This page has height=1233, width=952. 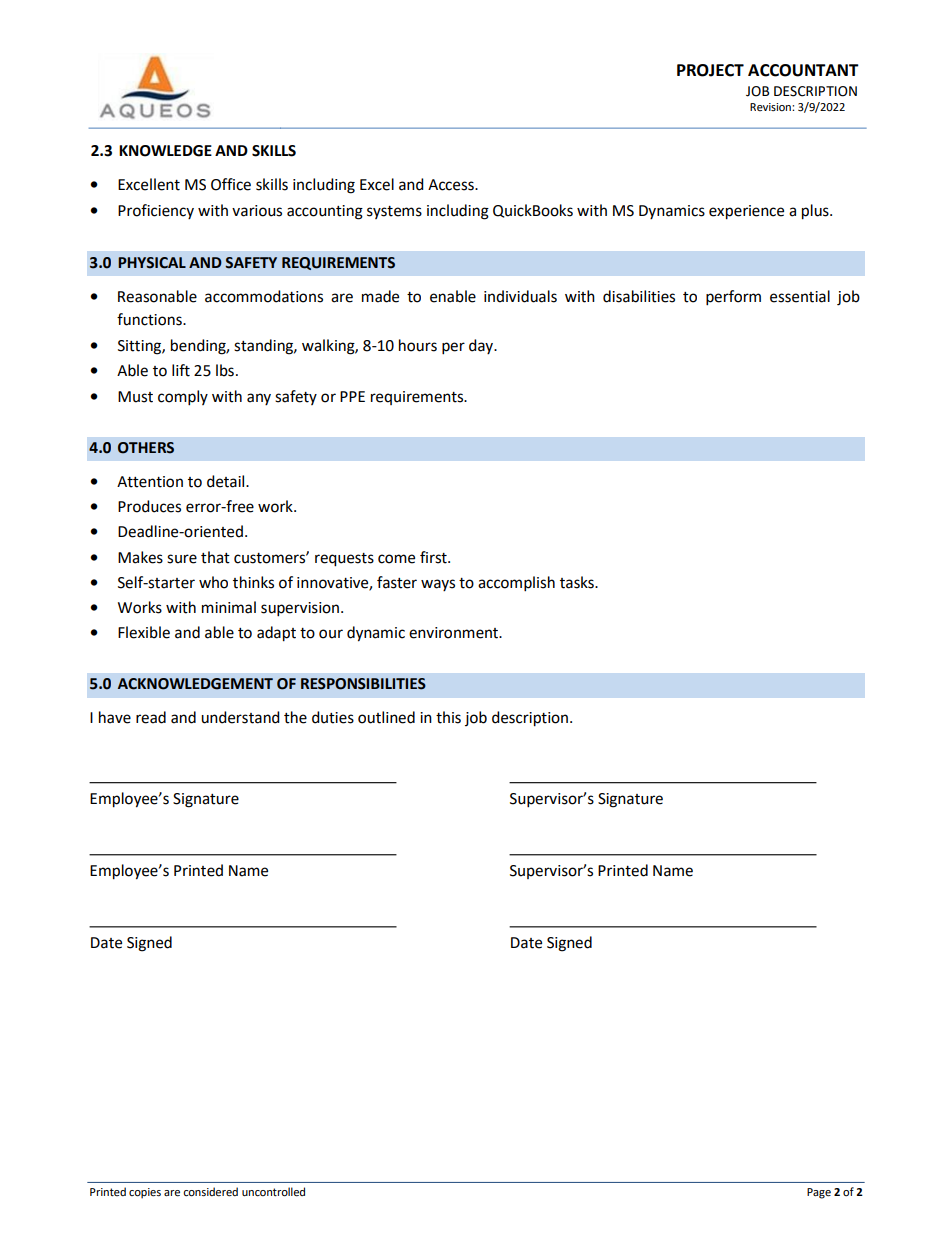 I want to click on minimal, so click(x=229, y=607).
